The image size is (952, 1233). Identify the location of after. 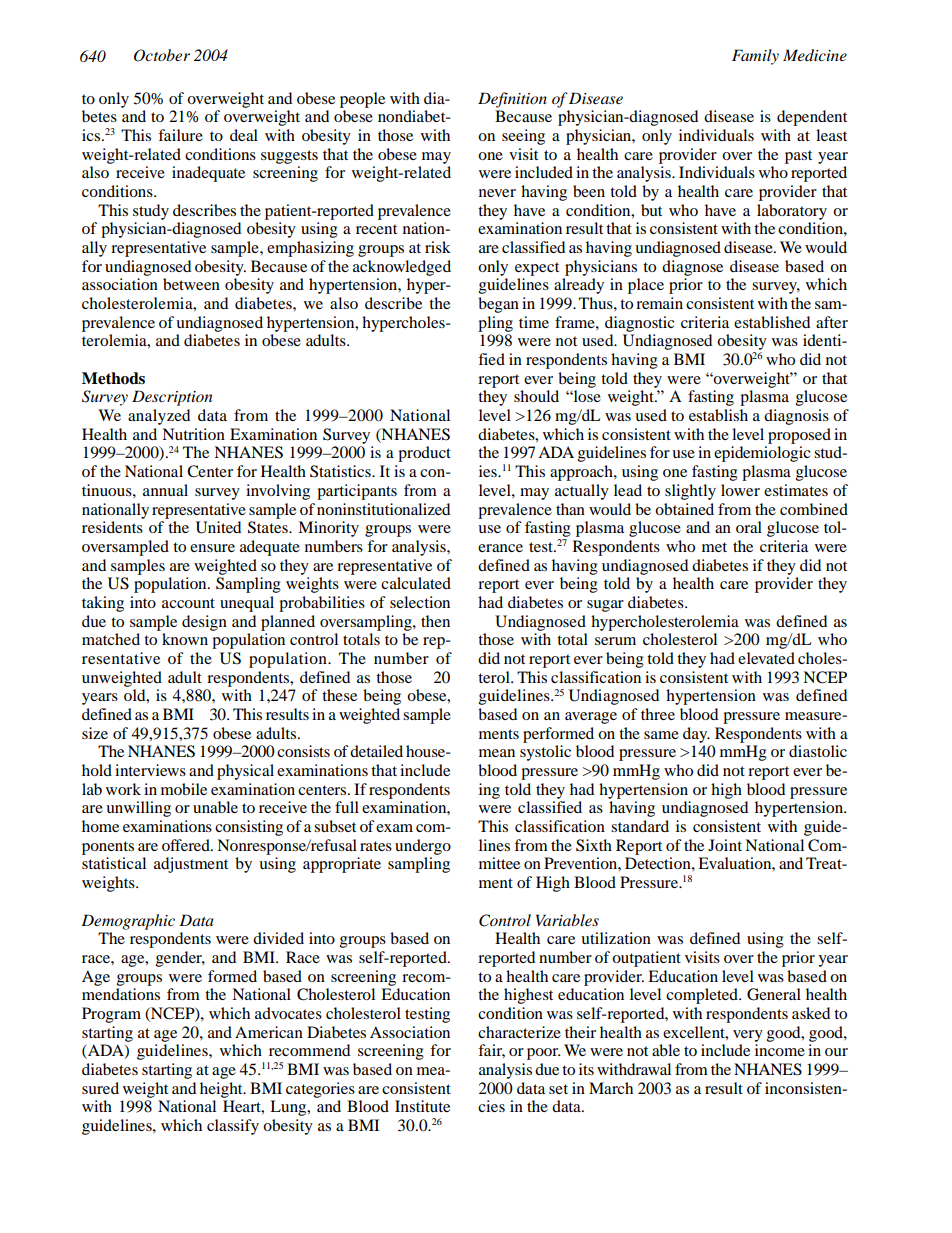
(832, 322).
